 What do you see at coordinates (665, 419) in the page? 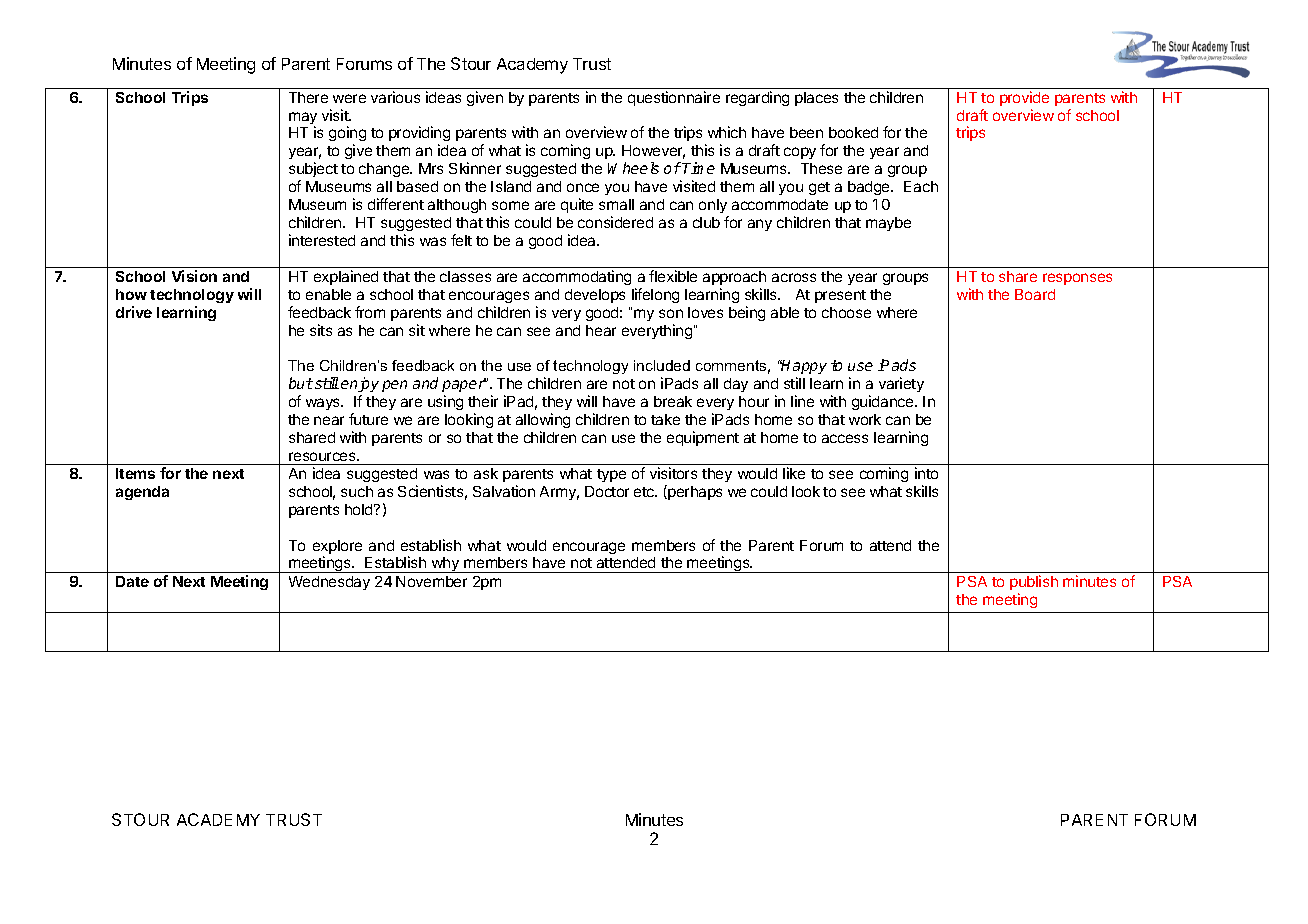
I see `take` at bounding box center [665, 419].
